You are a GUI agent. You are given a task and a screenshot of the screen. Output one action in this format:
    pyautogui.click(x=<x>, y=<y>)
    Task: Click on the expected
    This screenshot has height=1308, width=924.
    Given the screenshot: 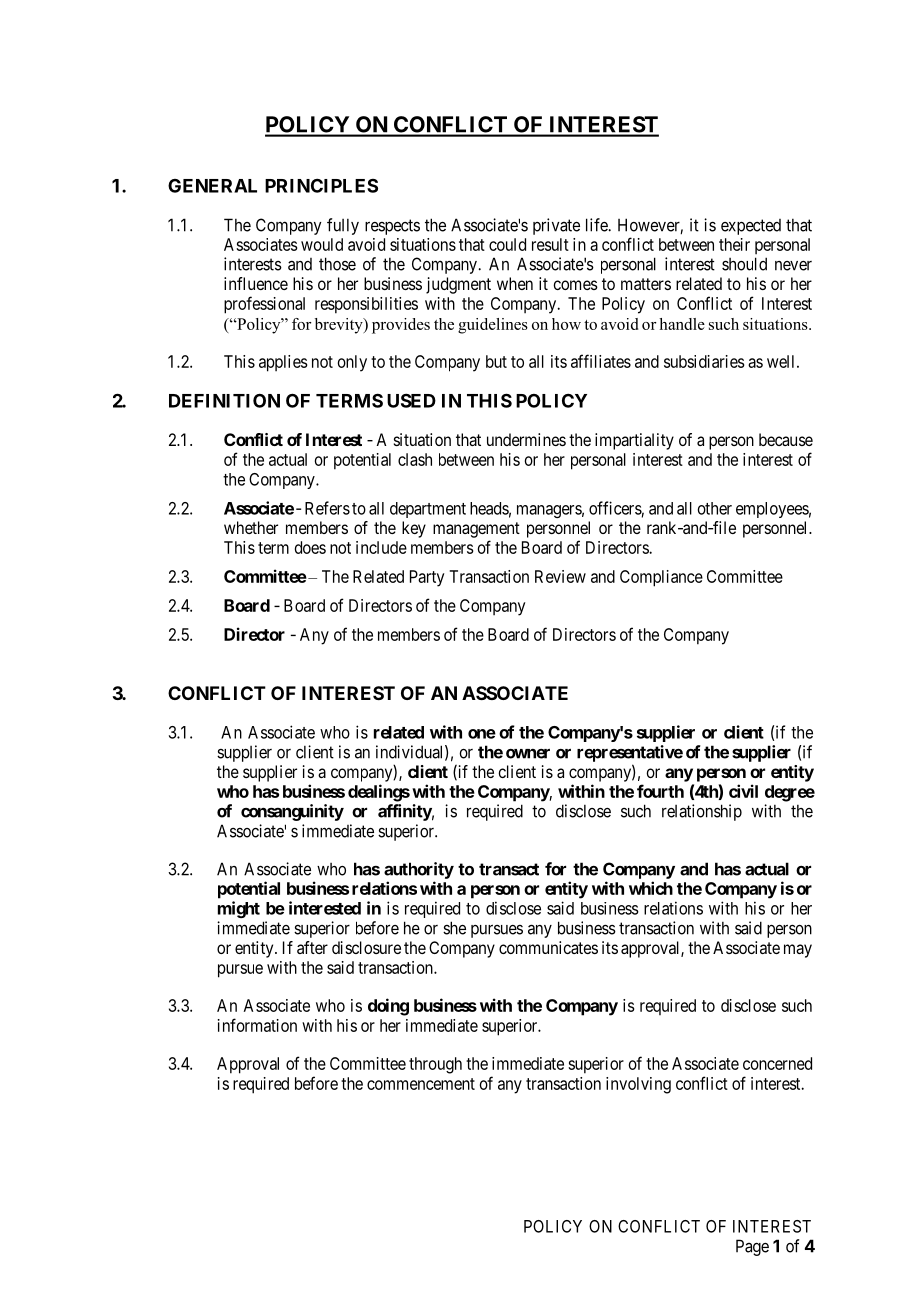 What is the action you would take?
    pyautogui.click(x=751, y=227)
